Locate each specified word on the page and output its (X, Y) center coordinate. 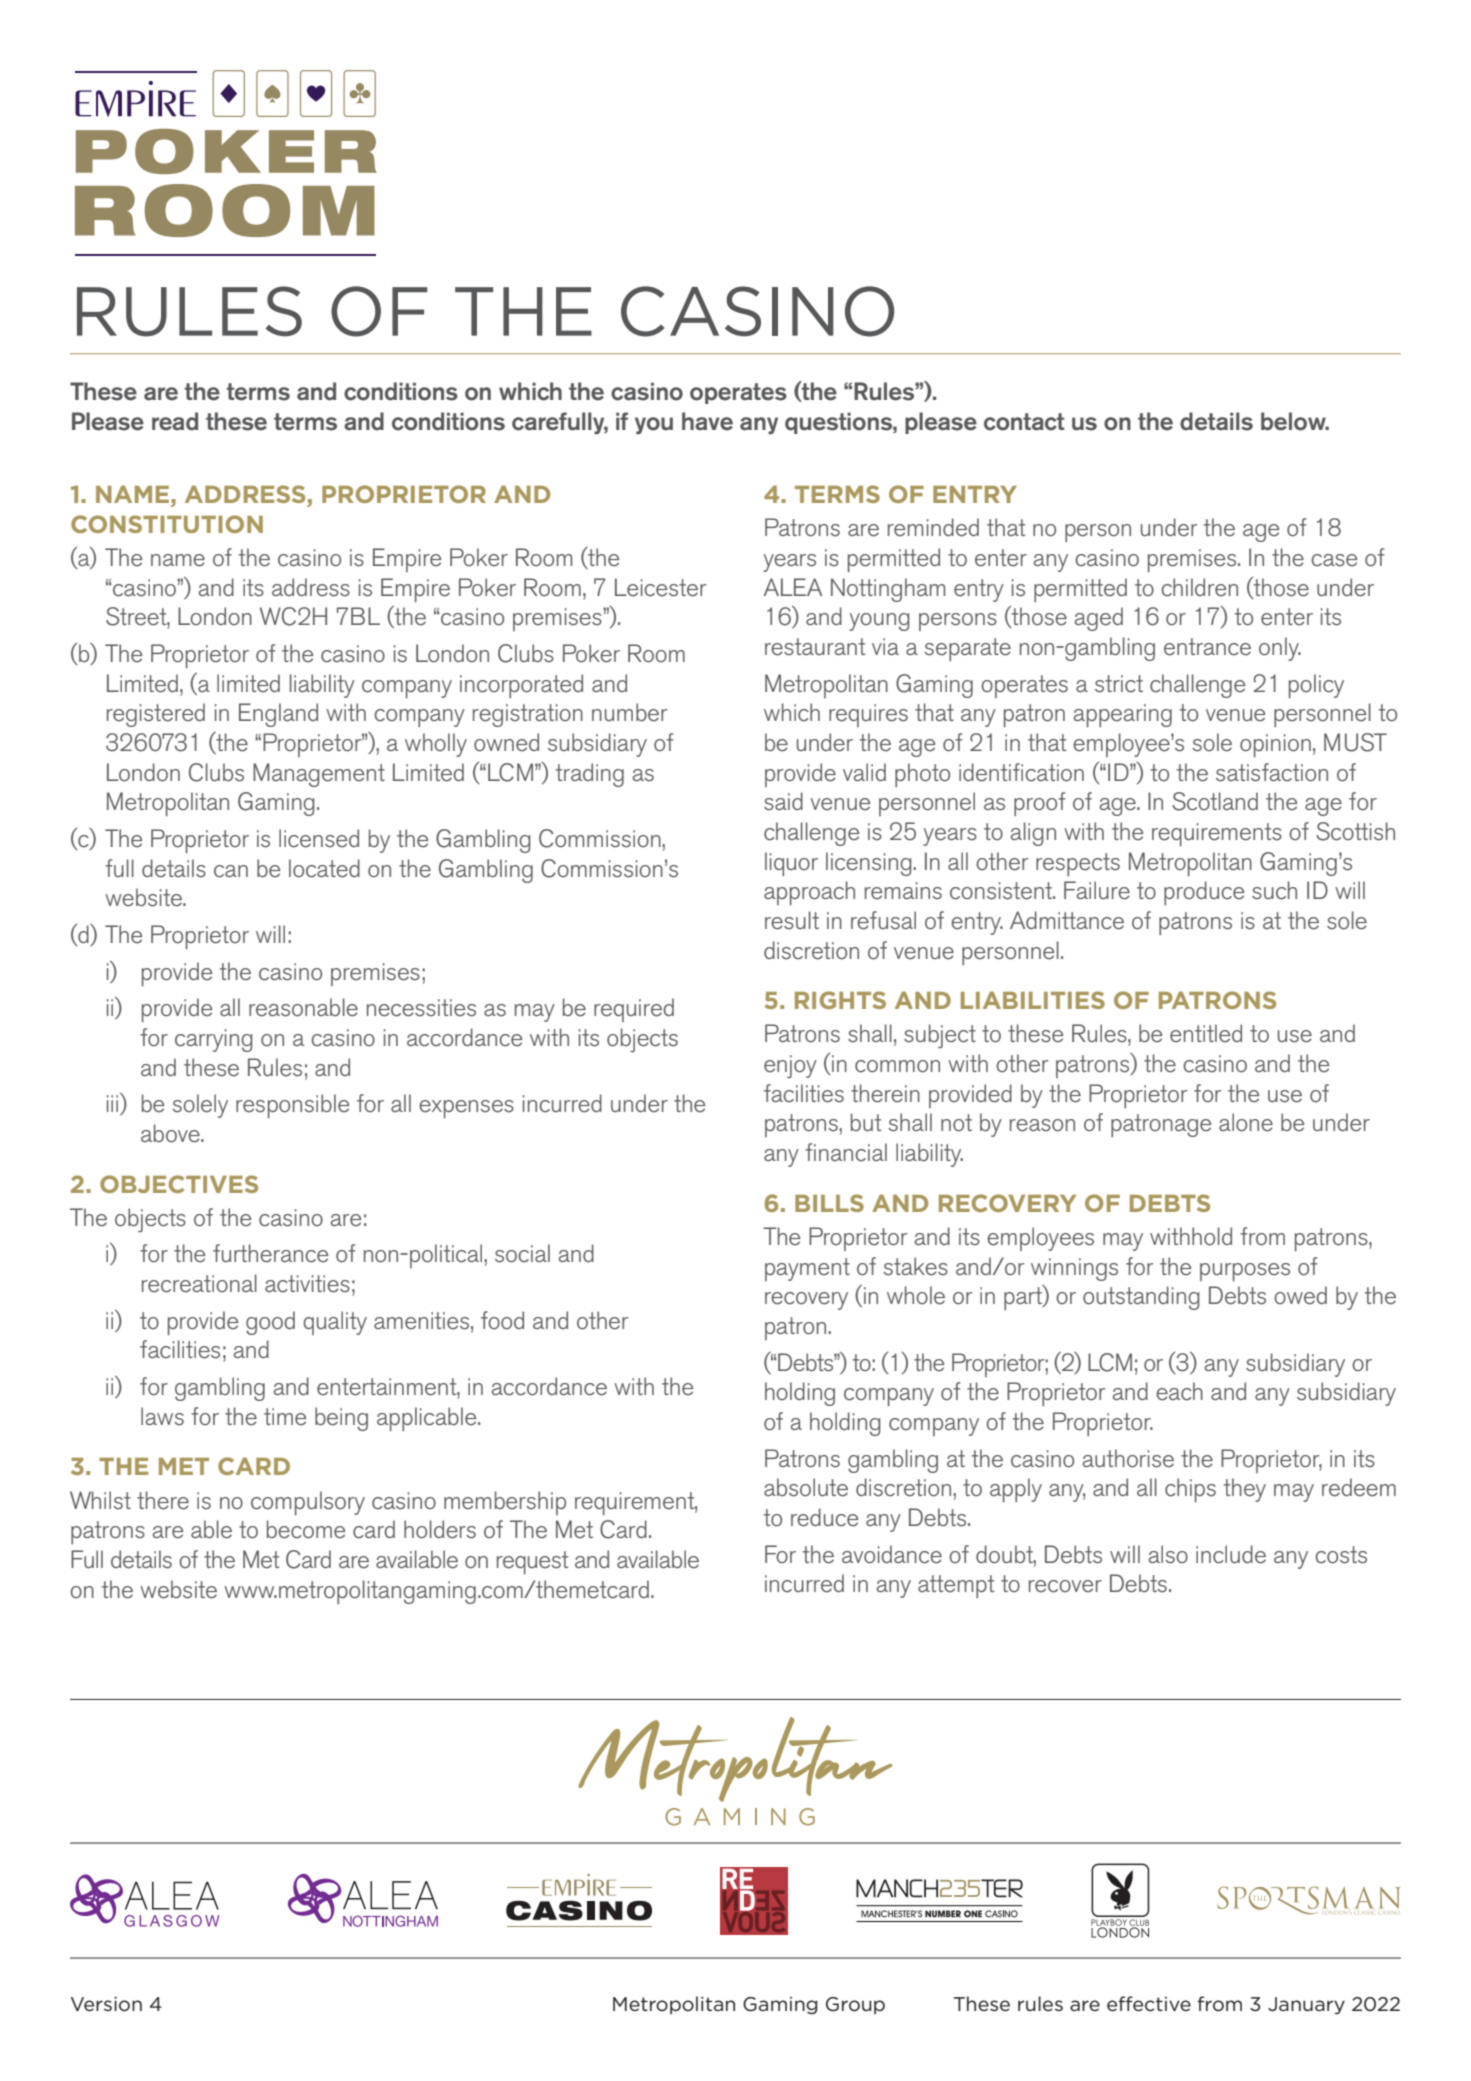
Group (855, 2005)
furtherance (270, 1253)
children (1199, 587)
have (707, 421)
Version (106, 2004)
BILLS (829, 1203)
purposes (1245, 1272)
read (175, 421)
